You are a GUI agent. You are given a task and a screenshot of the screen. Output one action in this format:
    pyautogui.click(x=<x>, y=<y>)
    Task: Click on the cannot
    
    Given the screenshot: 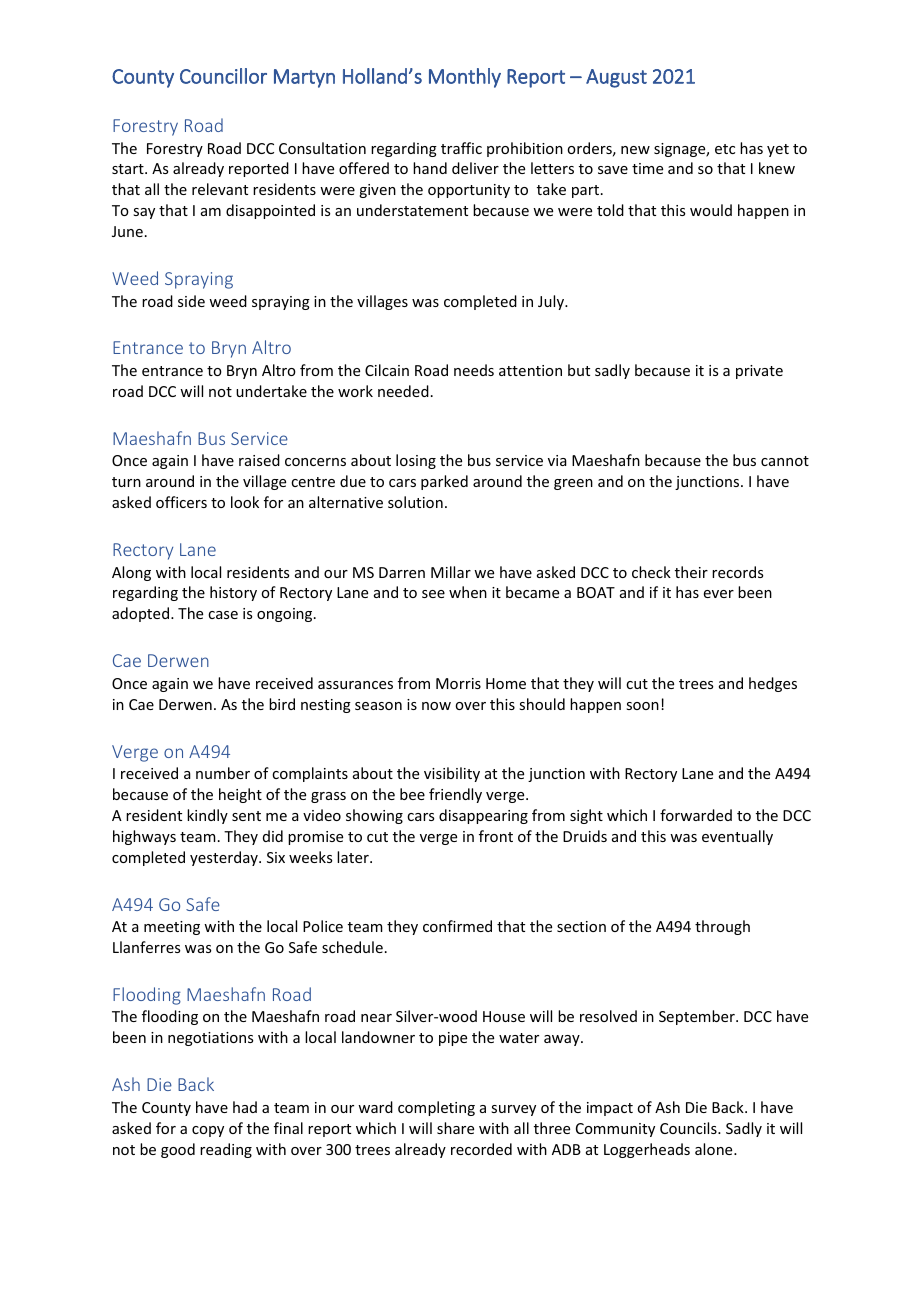 What is the action you would take?
    pyautogui.click(x=785, y=461)
